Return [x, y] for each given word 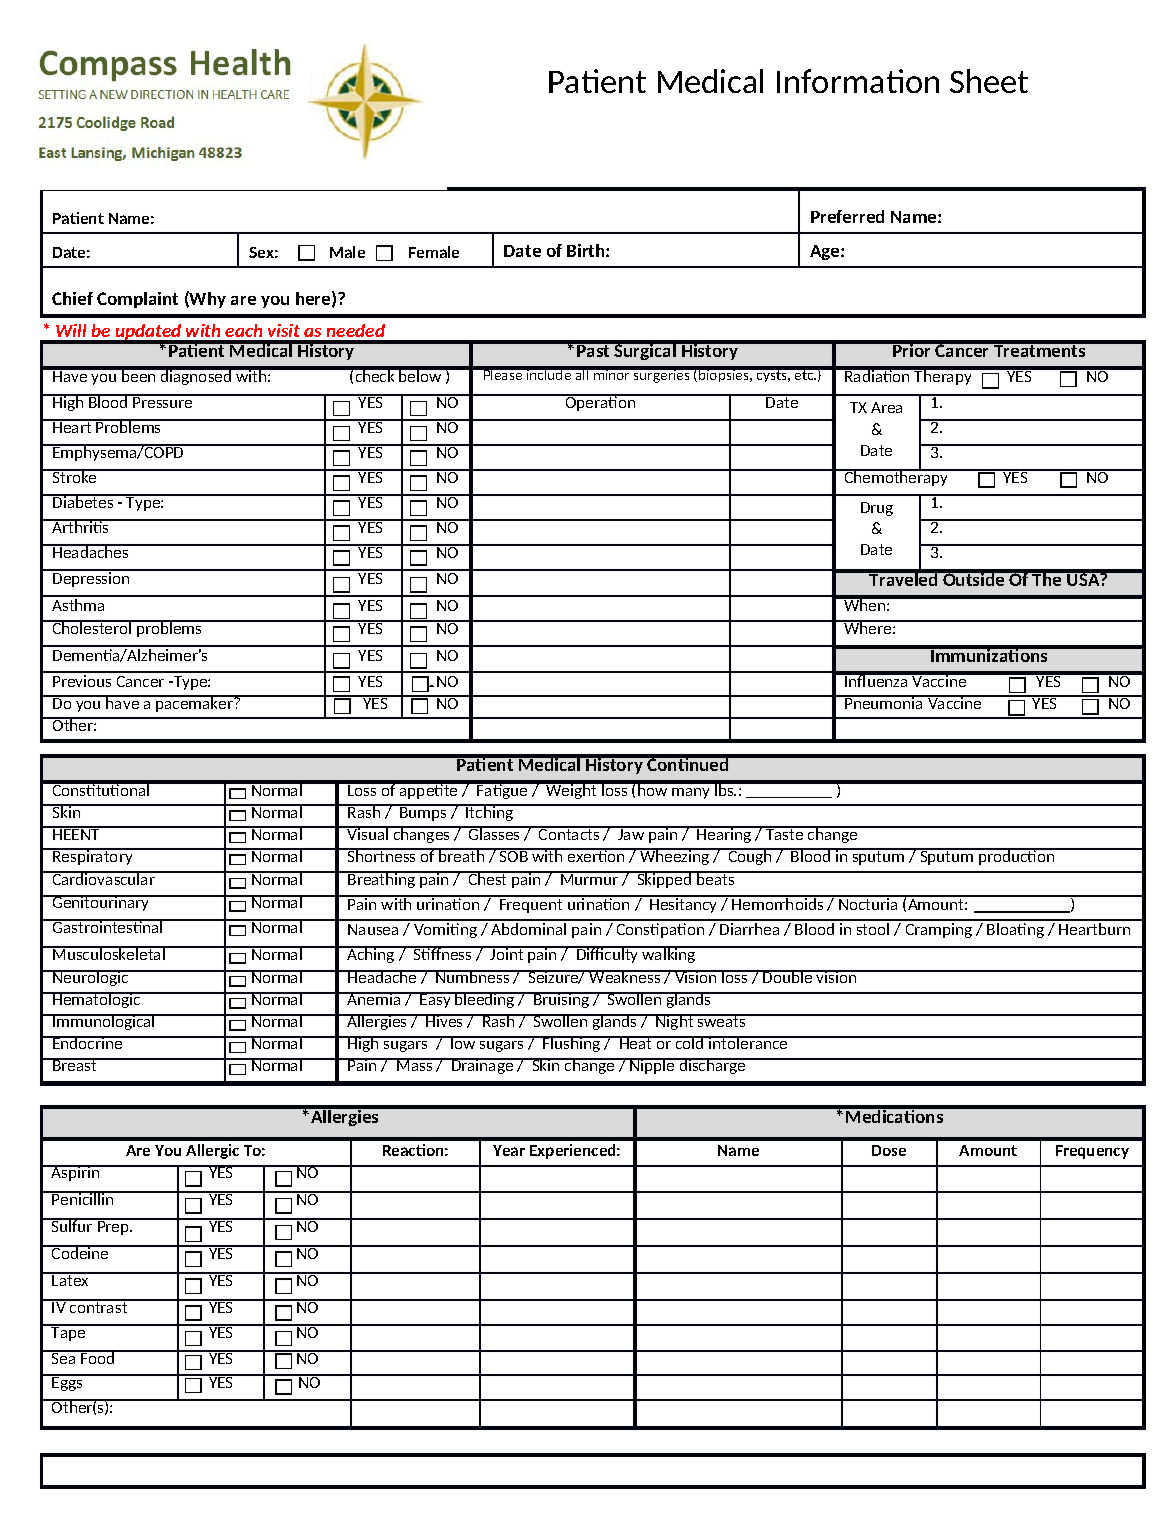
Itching [490, 812]
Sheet [989, 81]
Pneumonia [884, 702]
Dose [889, 1150]
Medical [710, 81]
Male [347, 252]
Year [509, 1150]
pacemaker [194, 703]
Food [98, 1357]
